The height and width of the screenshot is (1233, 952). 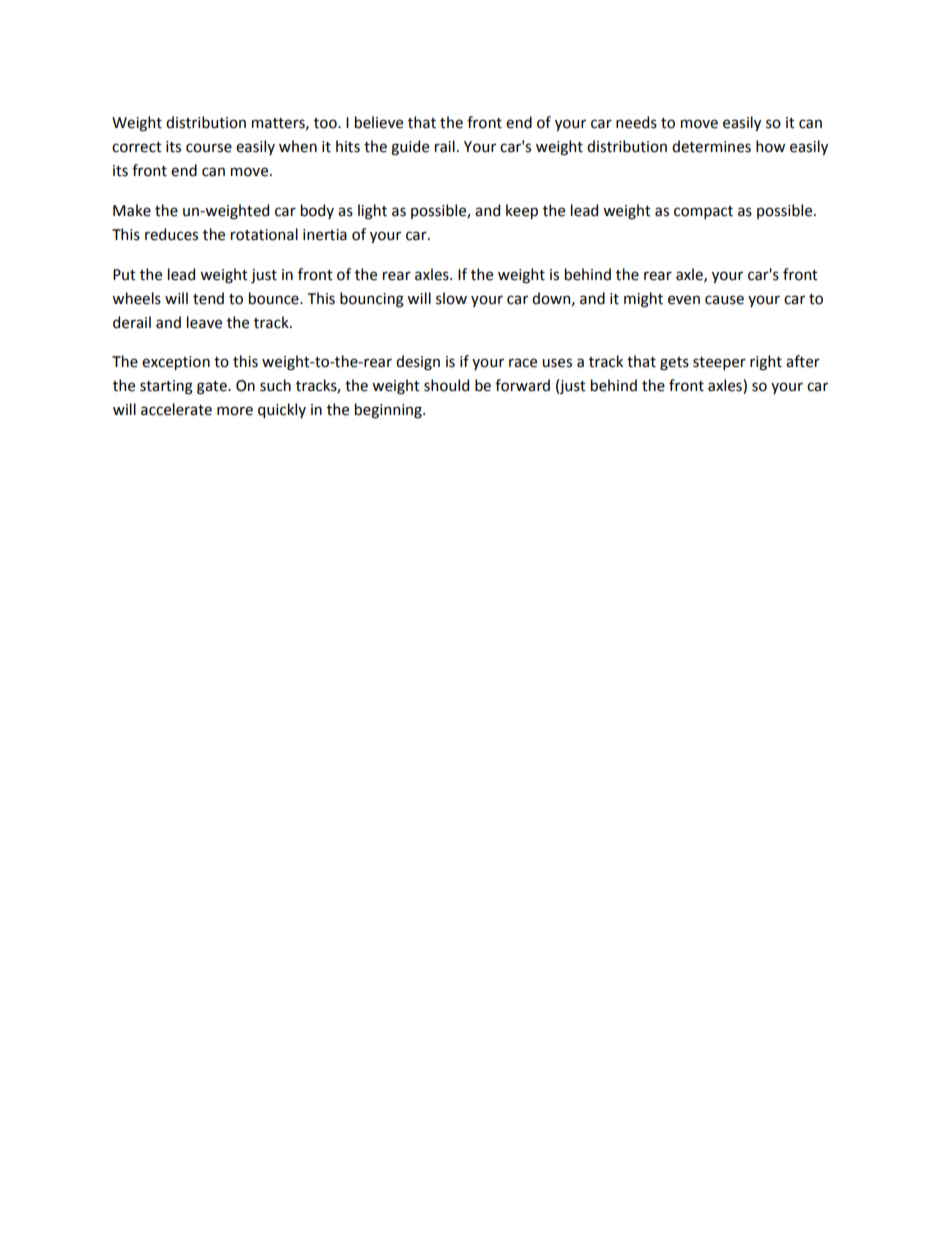 What do you see at coordinates (451, 298) in the screenshot?
I see `slow` at bounding box center [451, 298].
